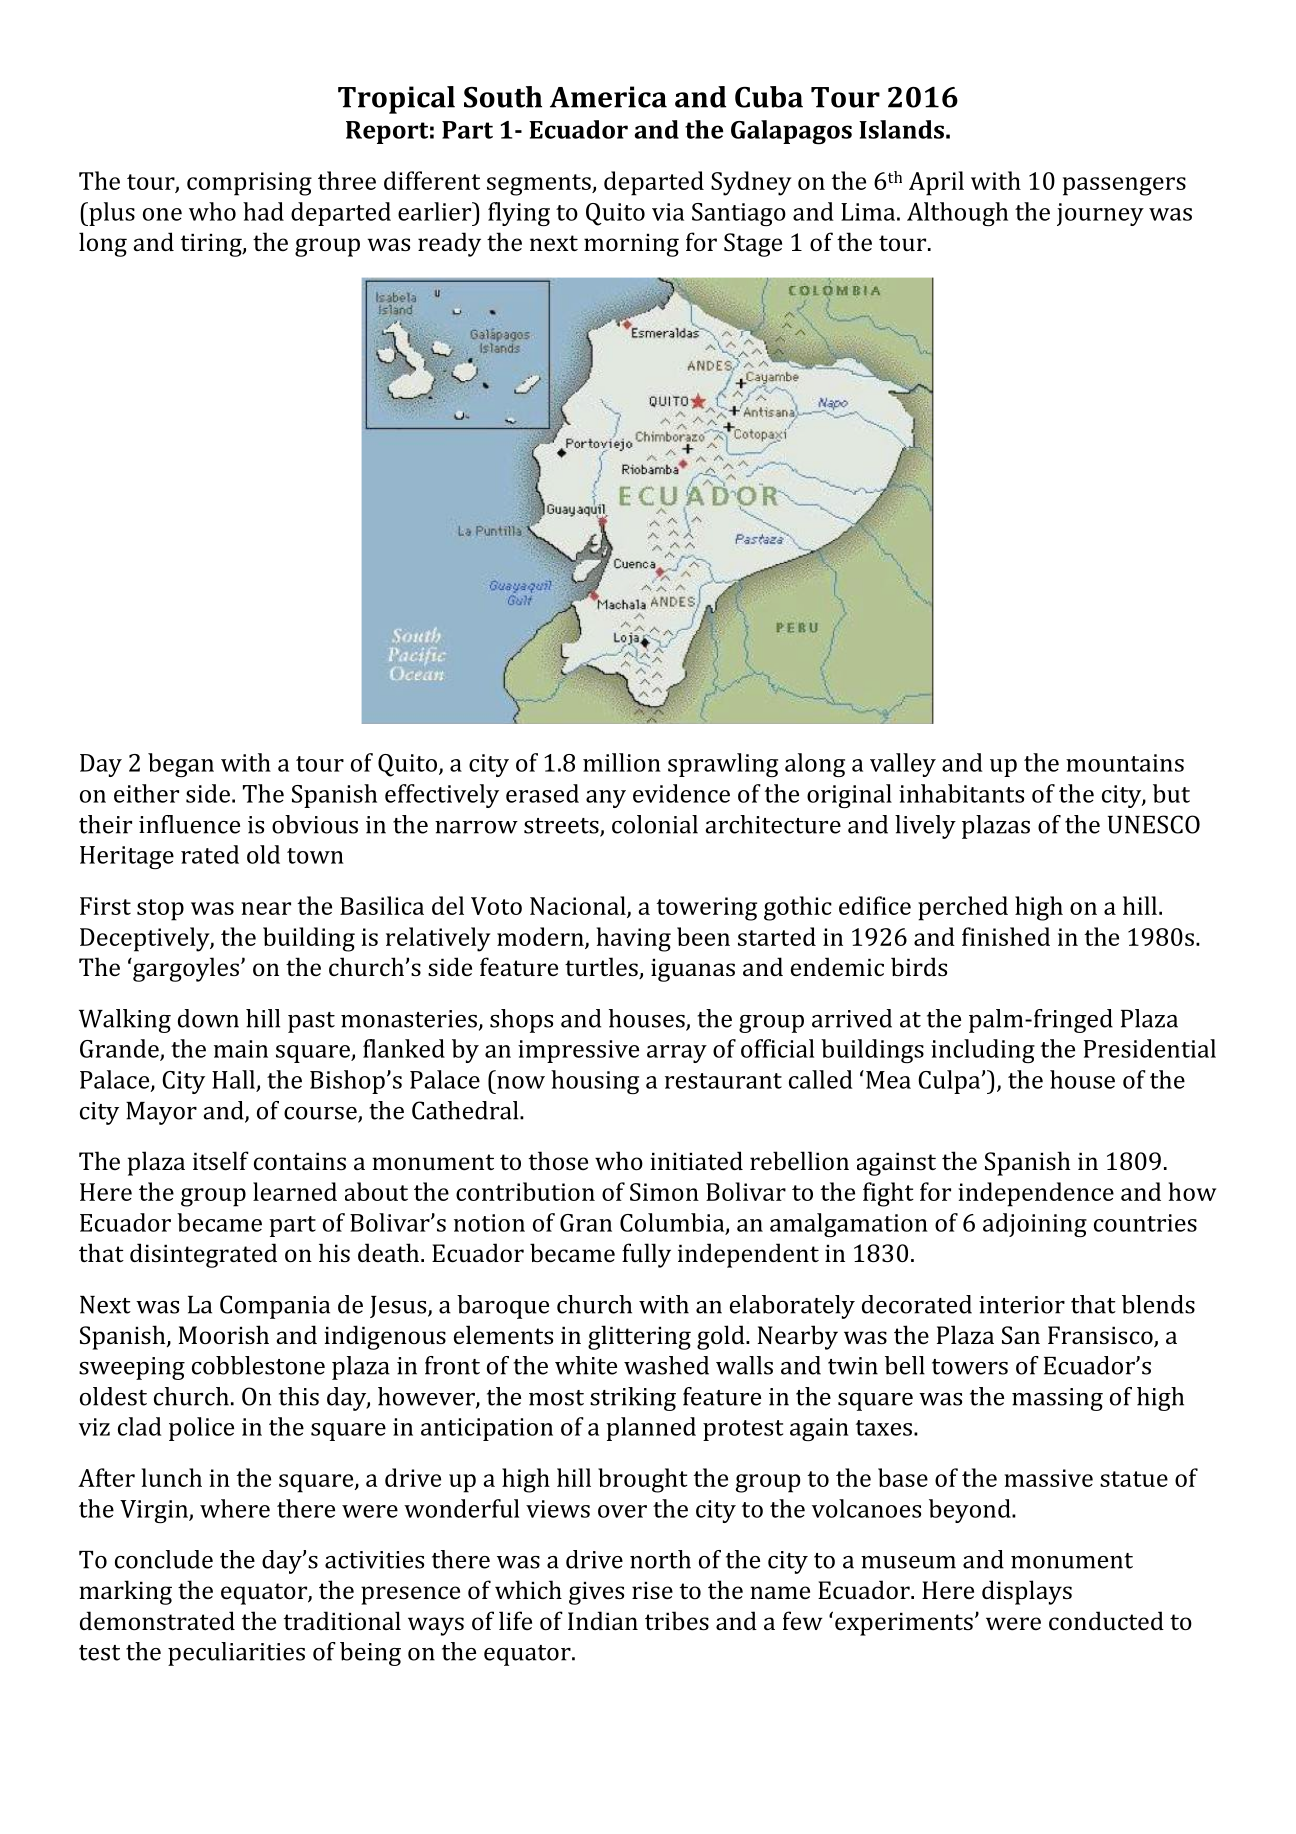 This page has width=1296, height=1834. I want to click on influence, so click(189, 824).
